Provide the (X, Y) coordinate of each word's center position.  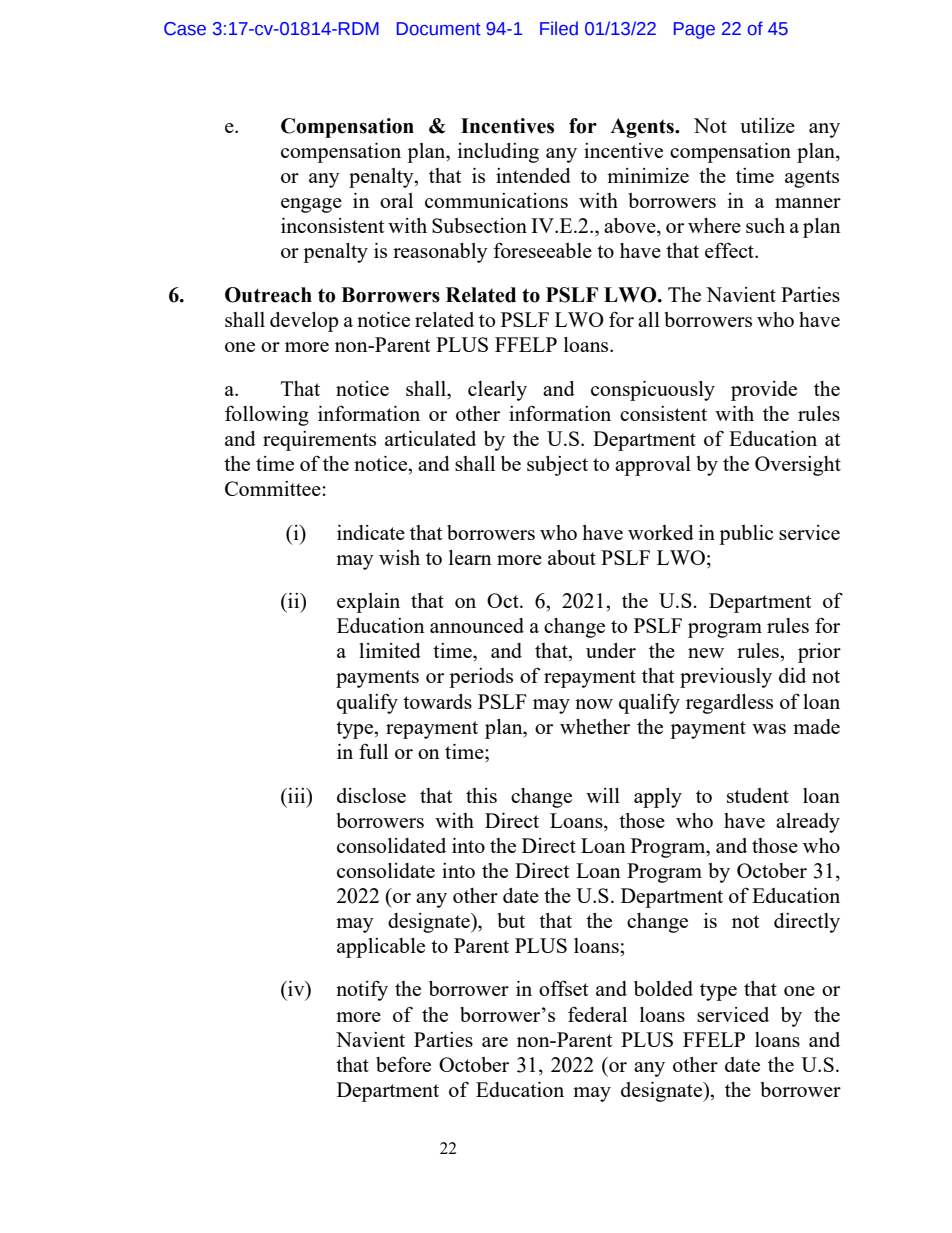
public (746, 535)
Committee (274, 488)
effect (731, 250)
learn (470, 557)
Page (694, 30)
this (481, 795)
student (758, 795)
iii (297, 795)
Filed (559, 28)
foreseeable (542, 250)
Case (185, 29)
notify (362, 990)
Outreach (268, 295)
